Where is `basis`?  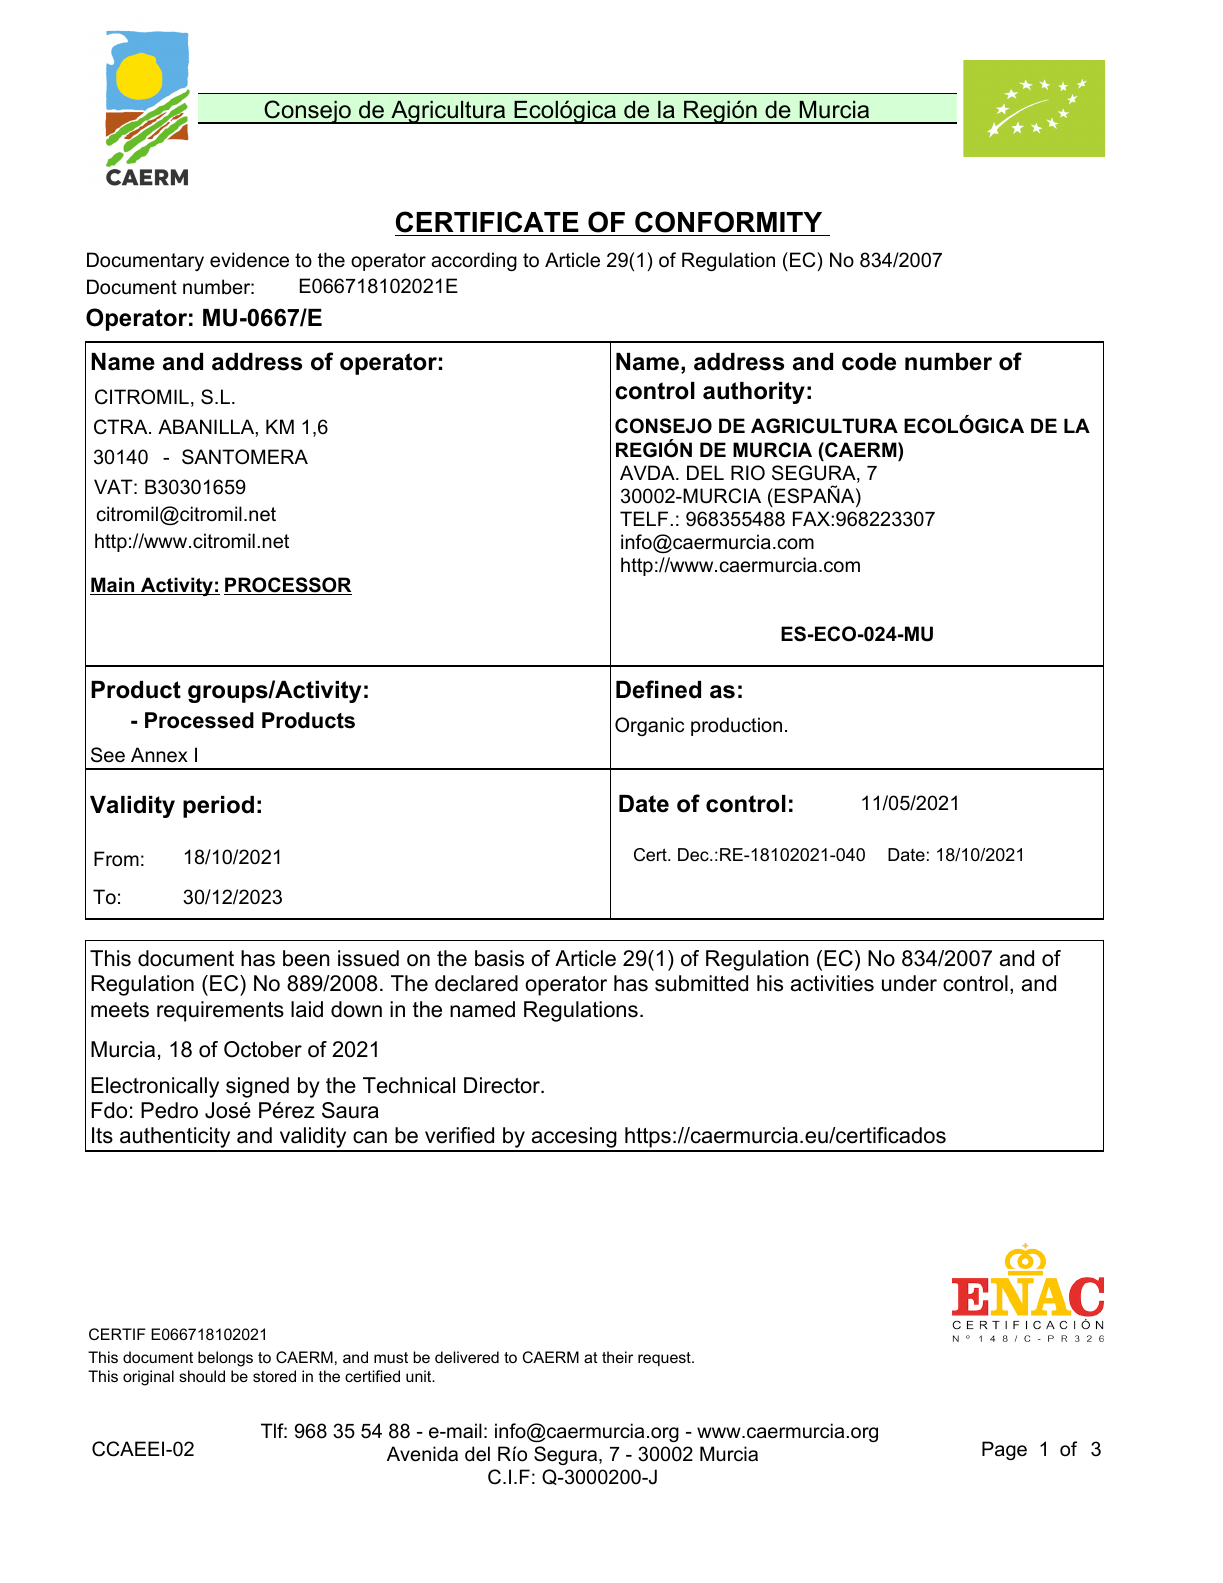
basis is located at coordinates (499, 958).
